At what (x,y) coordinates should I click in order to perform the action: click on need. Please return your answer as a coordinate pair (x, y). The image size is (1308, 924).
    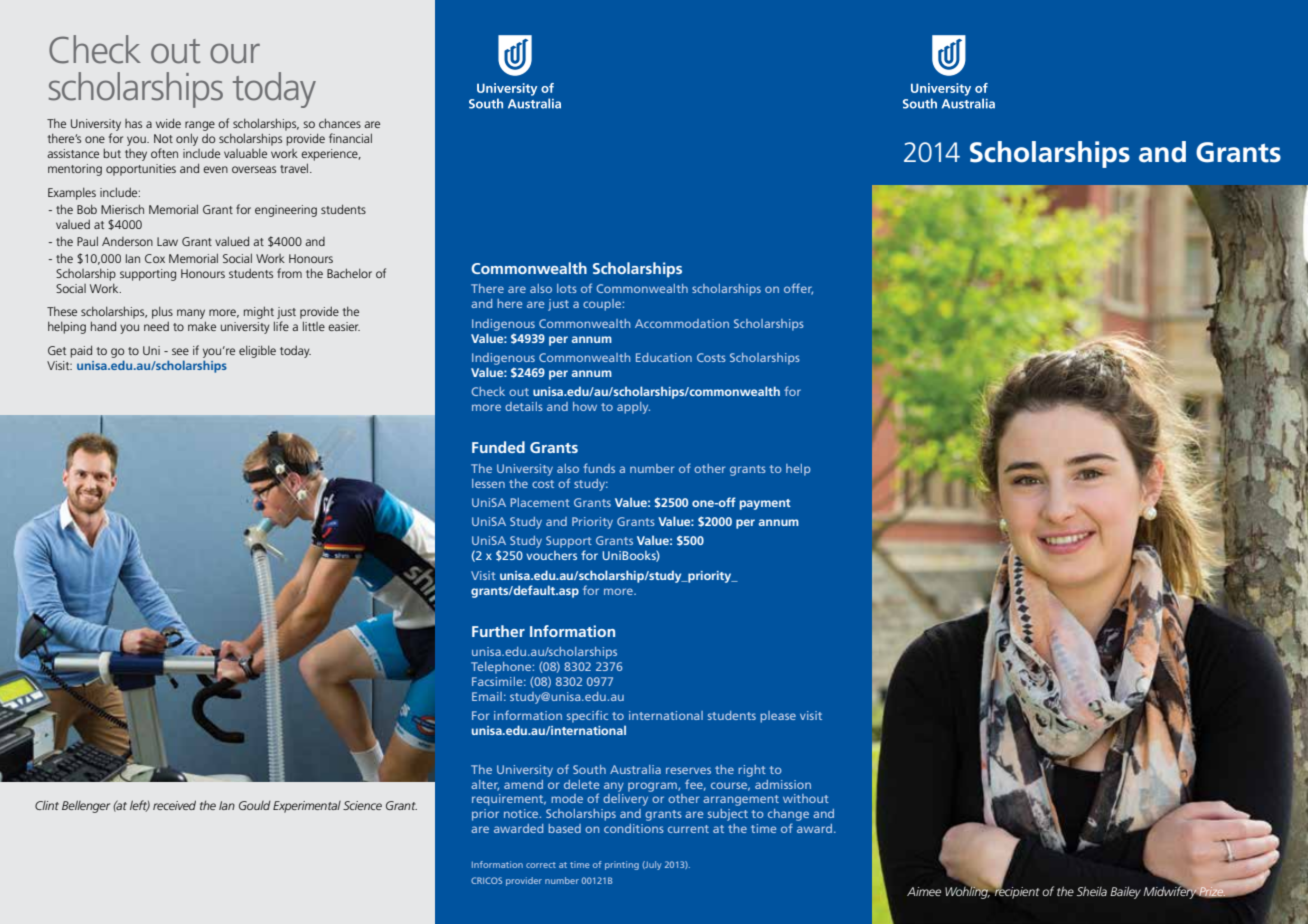
    Looking at the image, I should click on (156, 326).
